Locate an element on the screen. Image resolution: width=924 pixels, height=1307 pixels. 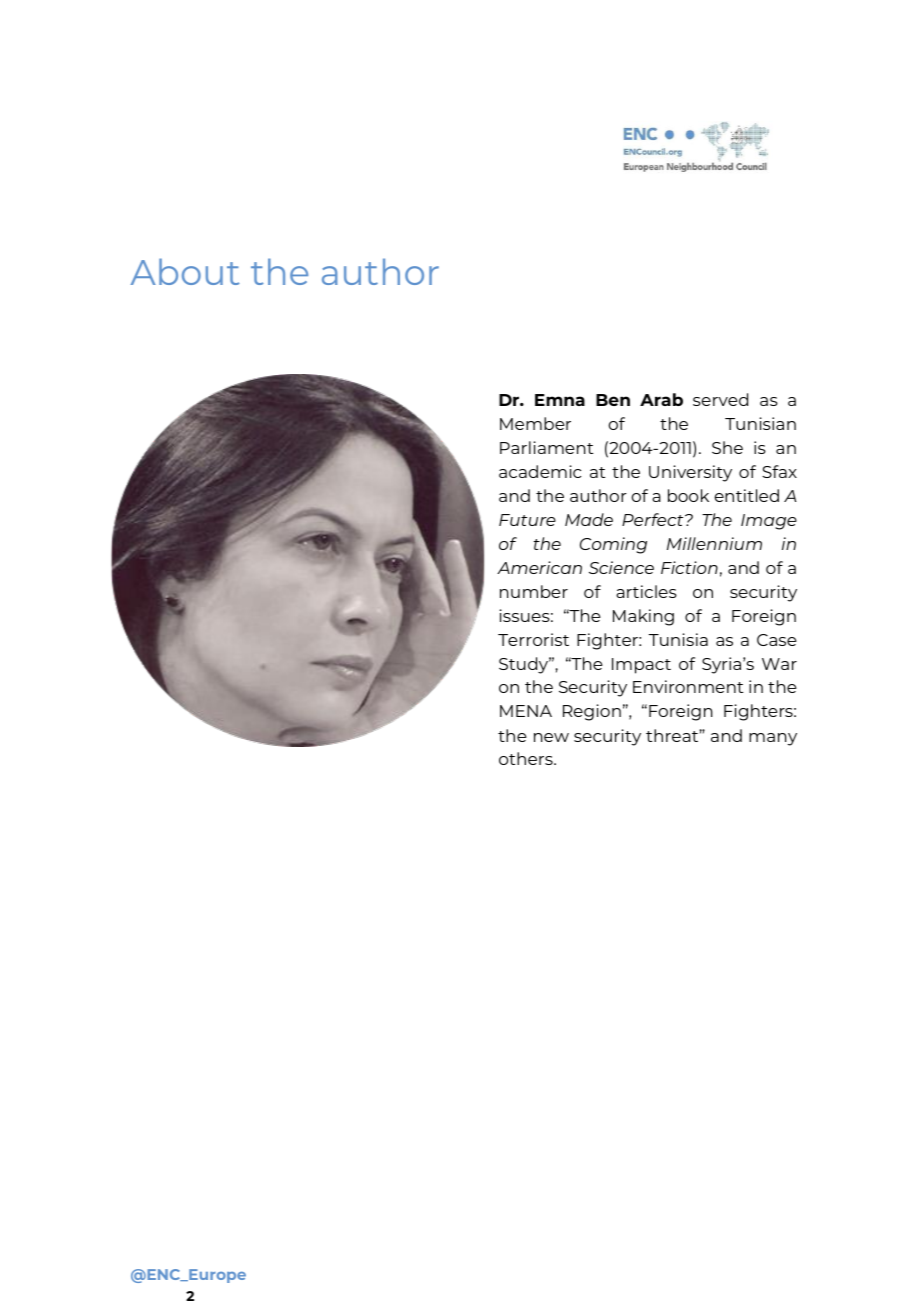
served is located at coordinates (720, 399).
